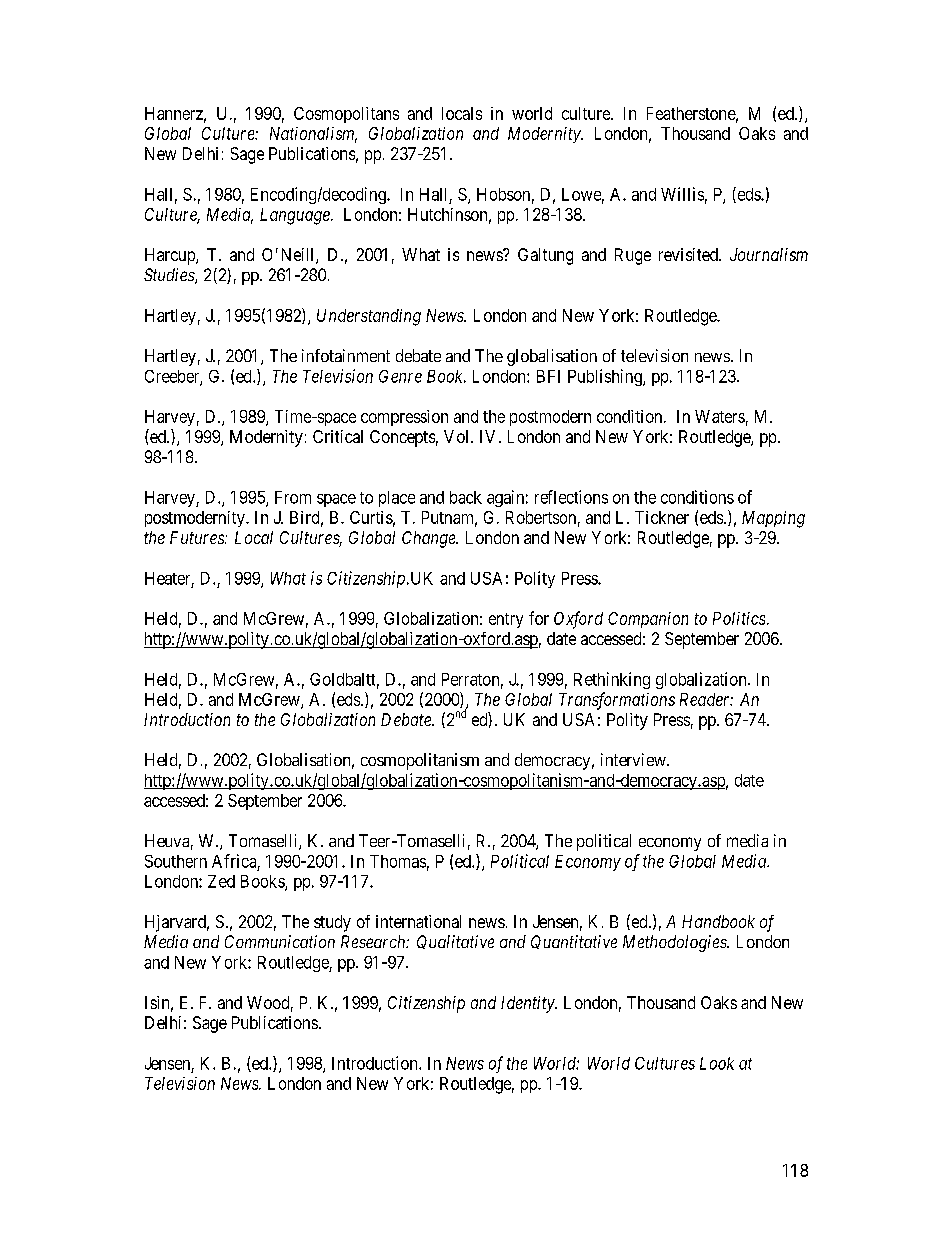 This page has height=1233, width=952. I want to click on Genre, so click(400, 376).
